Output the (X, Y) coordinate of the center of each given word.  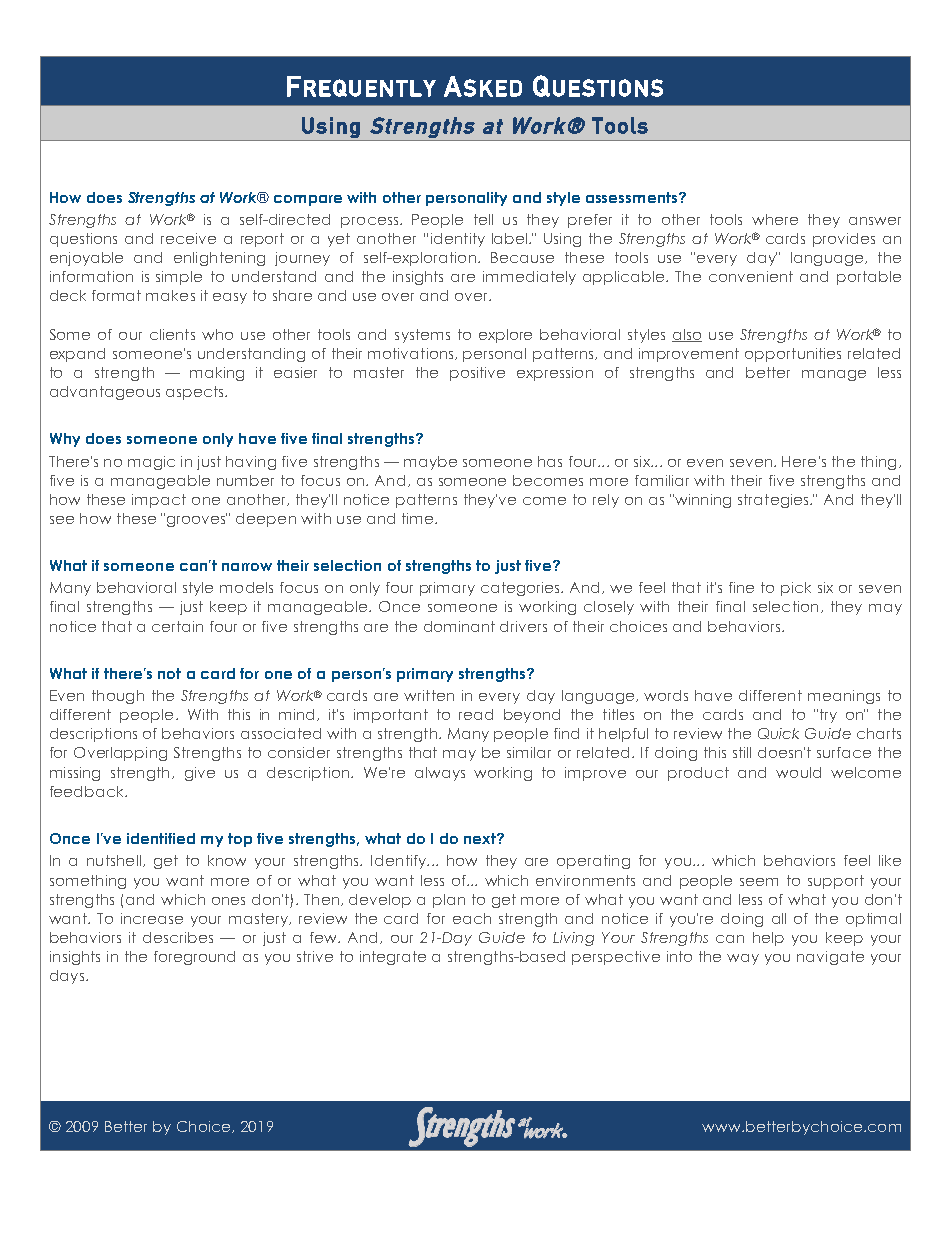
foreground (194, 958)
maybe (430, 463)
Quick (778, 733)
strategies (774, 501)
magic (151, 463)
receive (188, 238)
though (118, 697)
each (472, 918)
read (476, 714)
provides (844, 240)
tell (483, 219)
